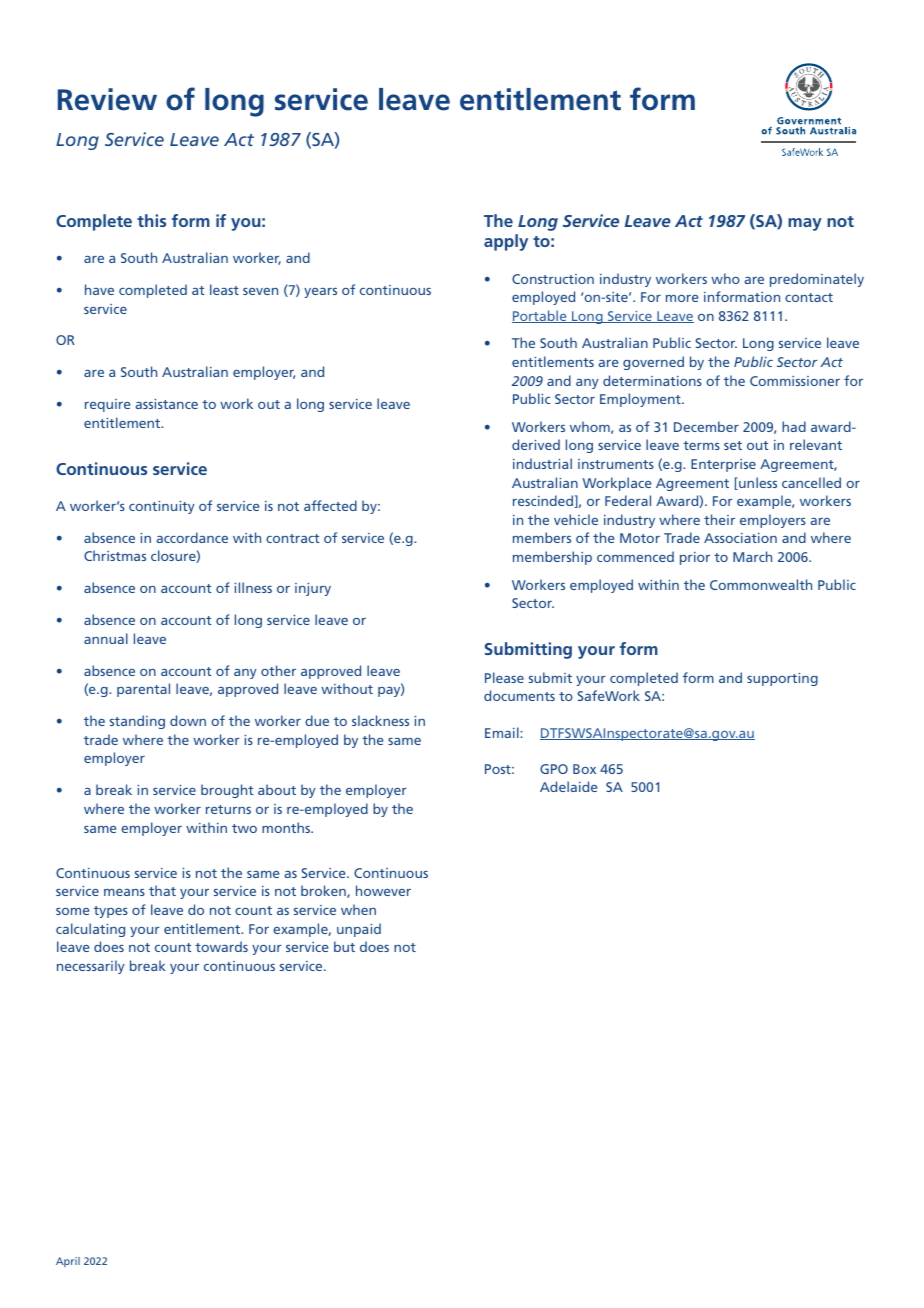 This screenshot has height=1308, width=924. What do you see at coordinates (344, 946) in the screenshot?
I see `but` at bounding box center [344, 946].
